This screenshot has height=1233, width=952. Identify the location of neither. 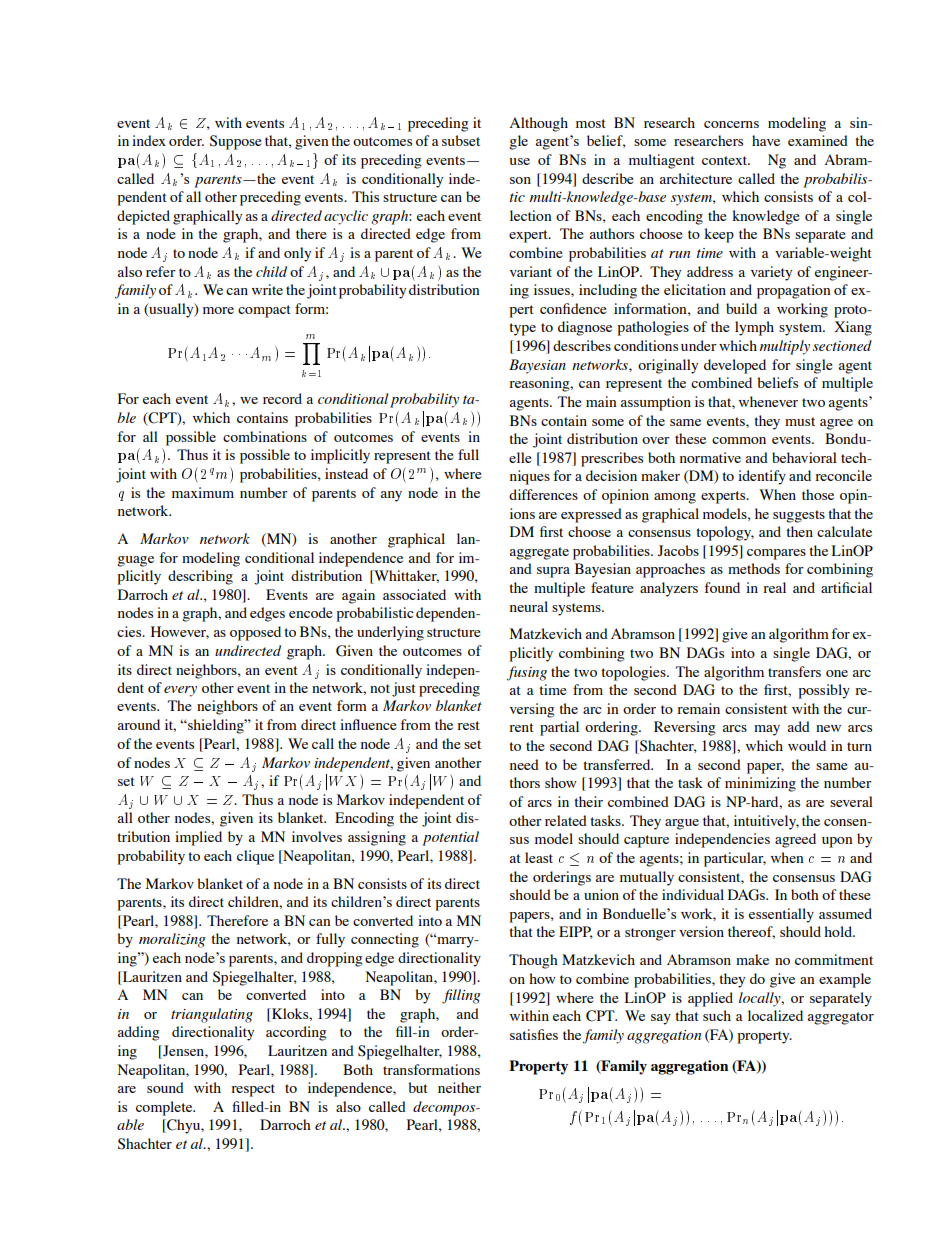
(459, 1087).
